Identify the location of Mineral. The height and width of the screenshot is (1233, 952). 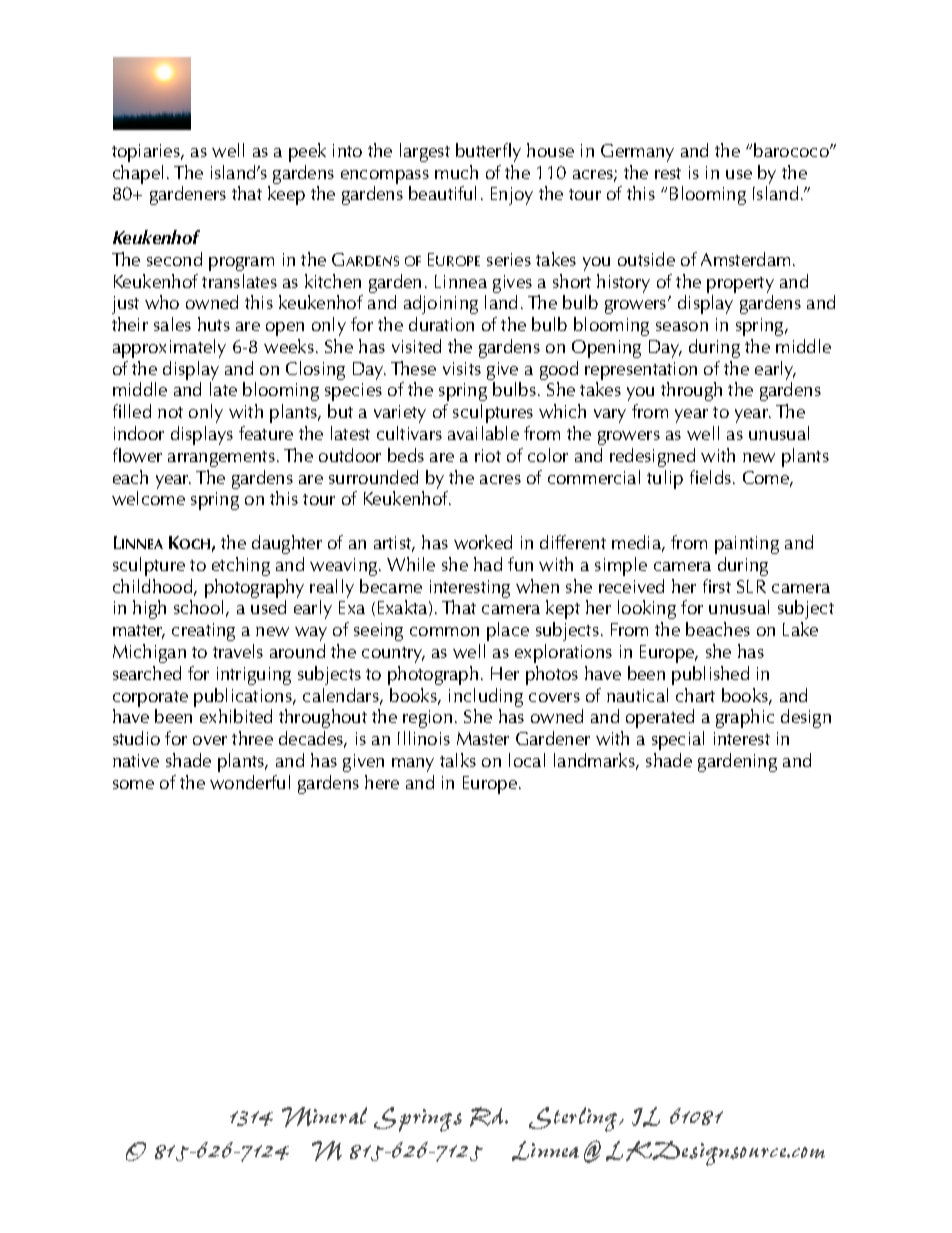
(324, 1117).
